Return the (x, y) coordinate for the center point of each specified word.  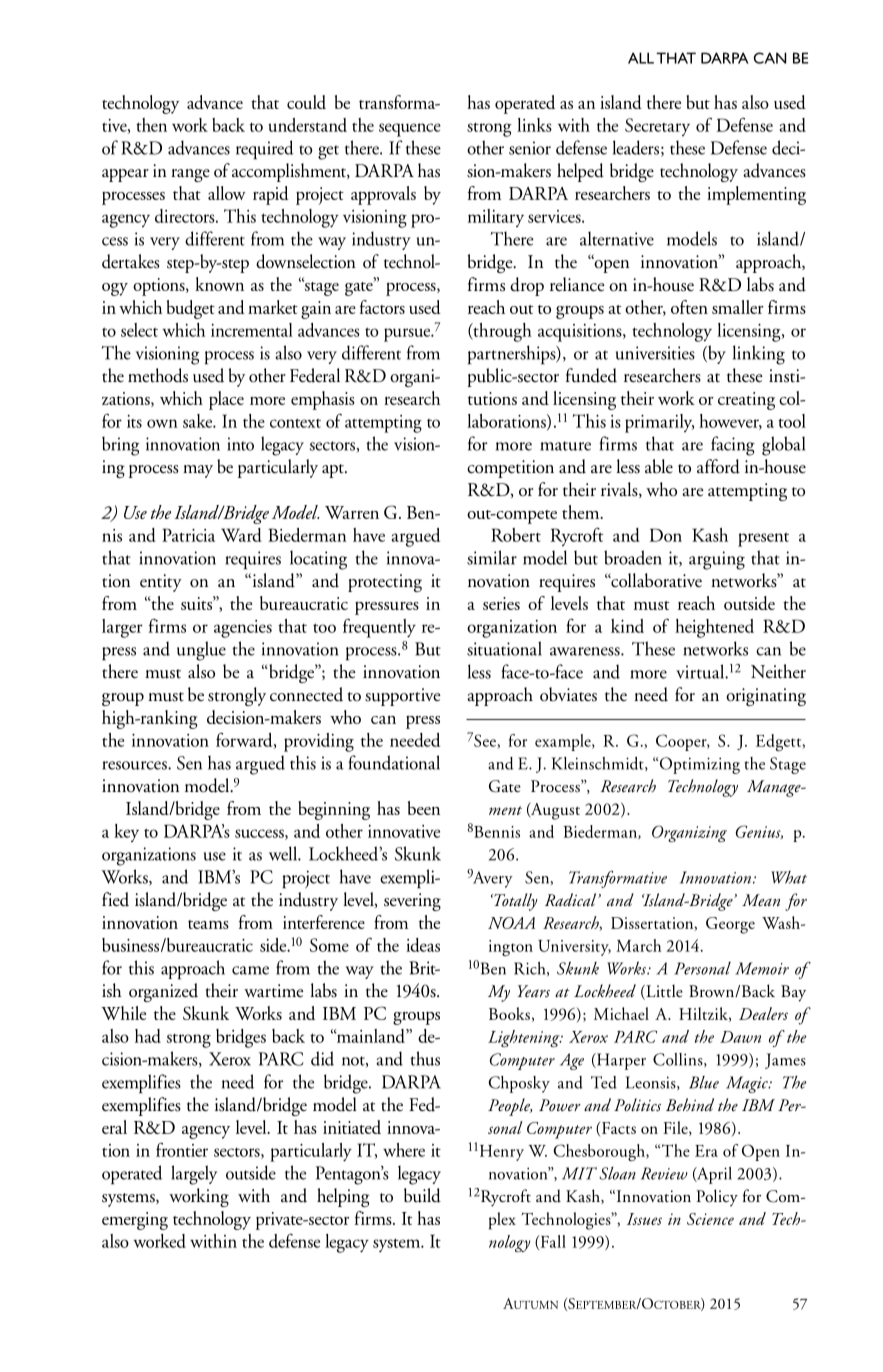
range (190, 175)
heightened (714, 628)
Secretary (657, 127)
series (501, 603)
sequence (410, 130)
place (226, 400)
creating (746, 401)
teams (208, 924)
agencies (243, 629)
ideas (423, 945)
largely (194, 1175)
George (730, 925)
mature (565, 446)
